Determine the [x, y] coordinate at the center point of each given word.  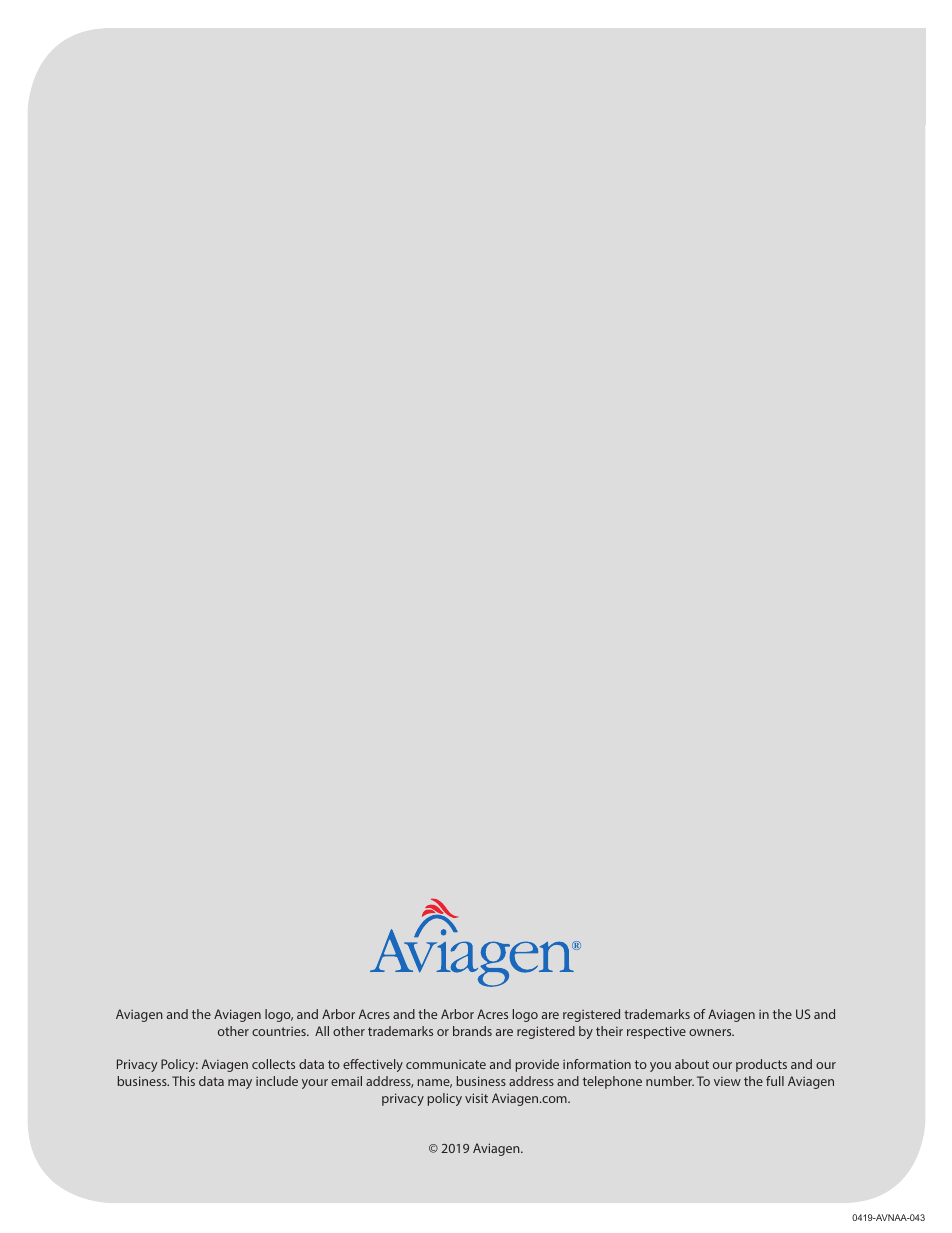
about [692, 1064]
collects [273, 1064]
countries [280, 1031]
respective [656, 1032]
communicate [446, 1064]
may [240, 1084]
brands [472, 1031]
